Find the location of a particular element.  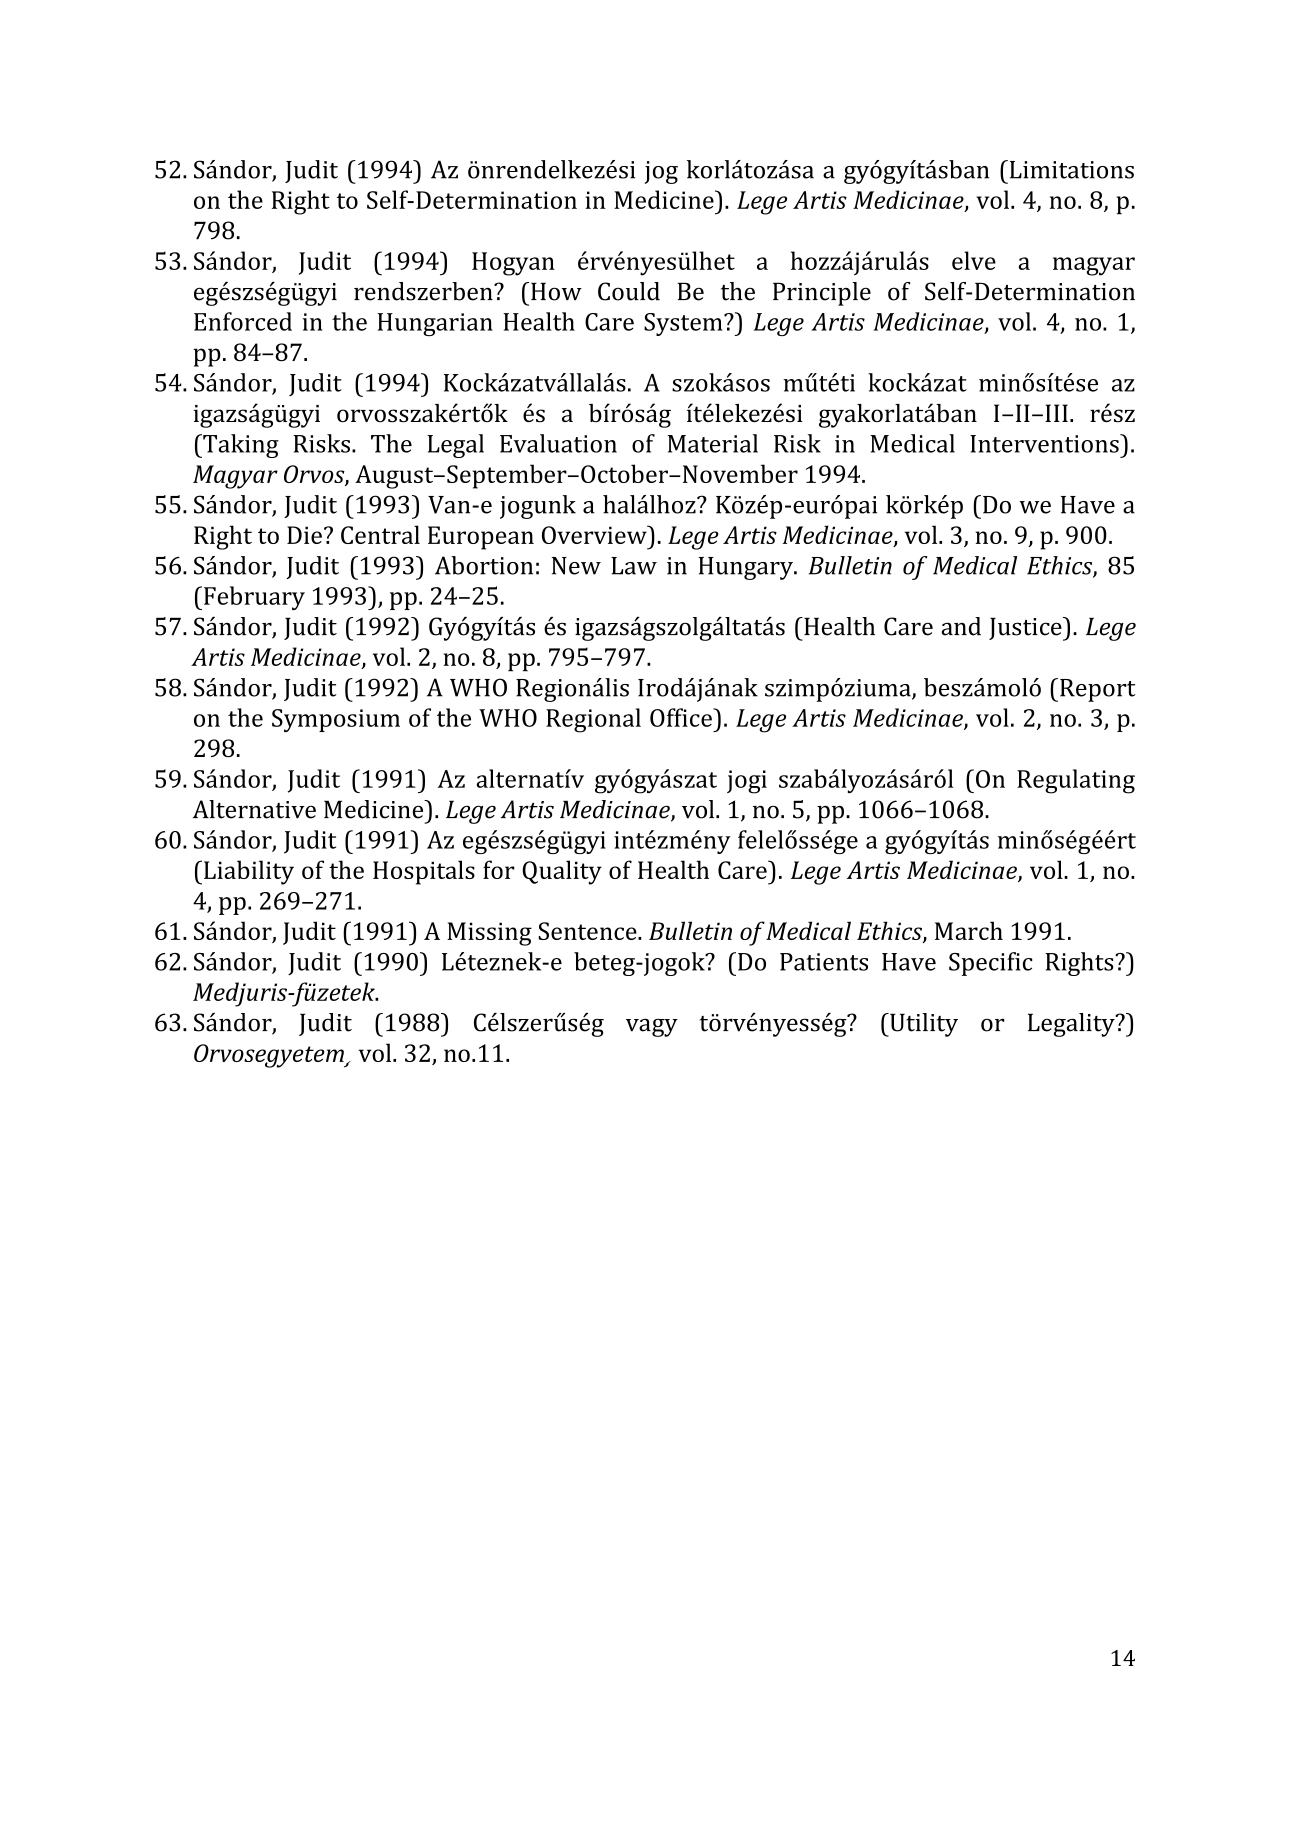

Missing is located at coordinates (489, 934).
